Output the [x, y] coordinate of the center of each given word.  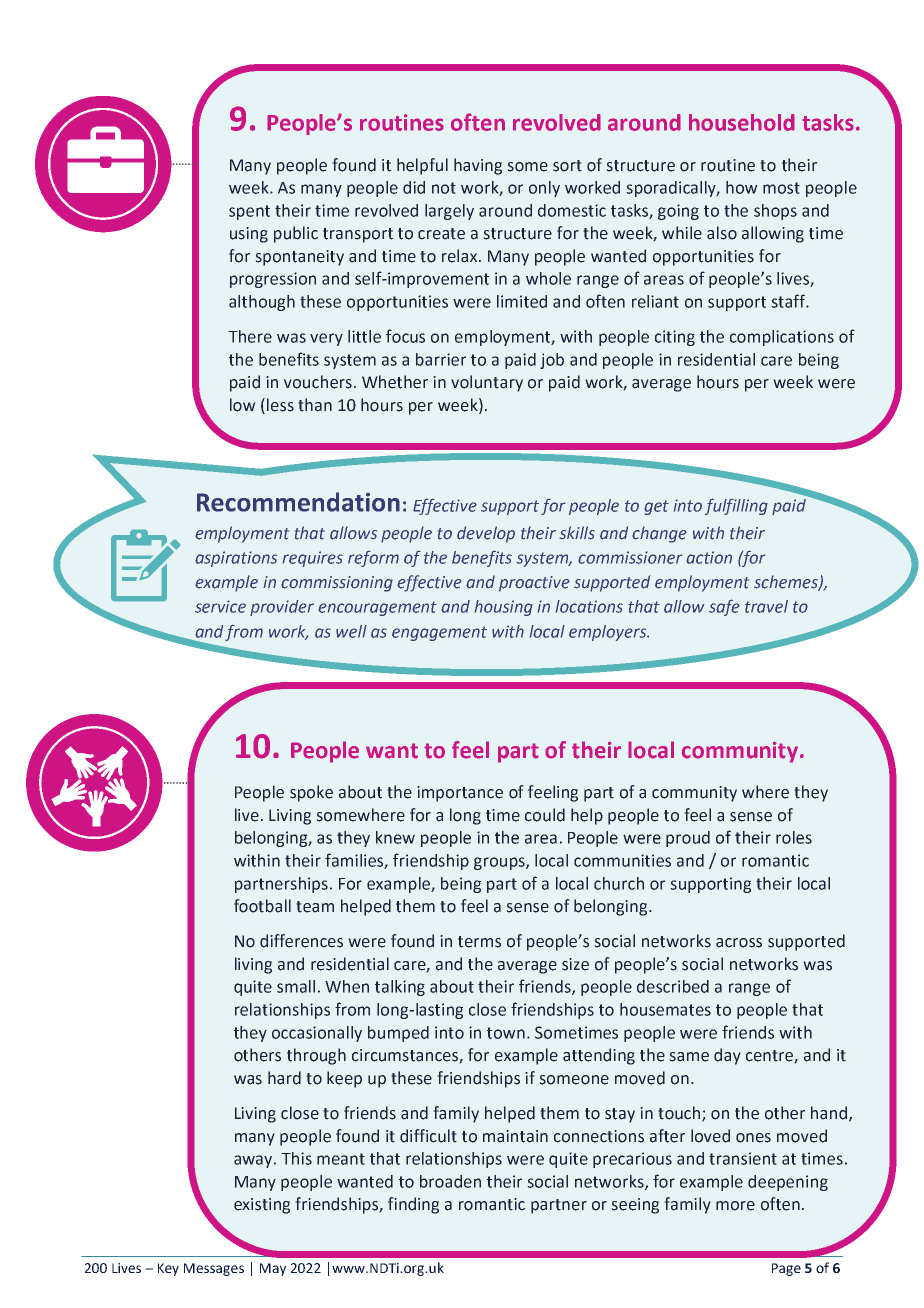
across [739, 943]
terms [479, 942]
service [220, 606]
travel [766, 606]
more [735, 1206]
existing [262, 1206]
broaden [450, 1181]
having [478, 166]
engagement [439, 633]
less [280, 405]
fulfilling [736, 506]
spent [249, 212]
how [742, 187]
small [296, 986]
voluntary [487, 383]
